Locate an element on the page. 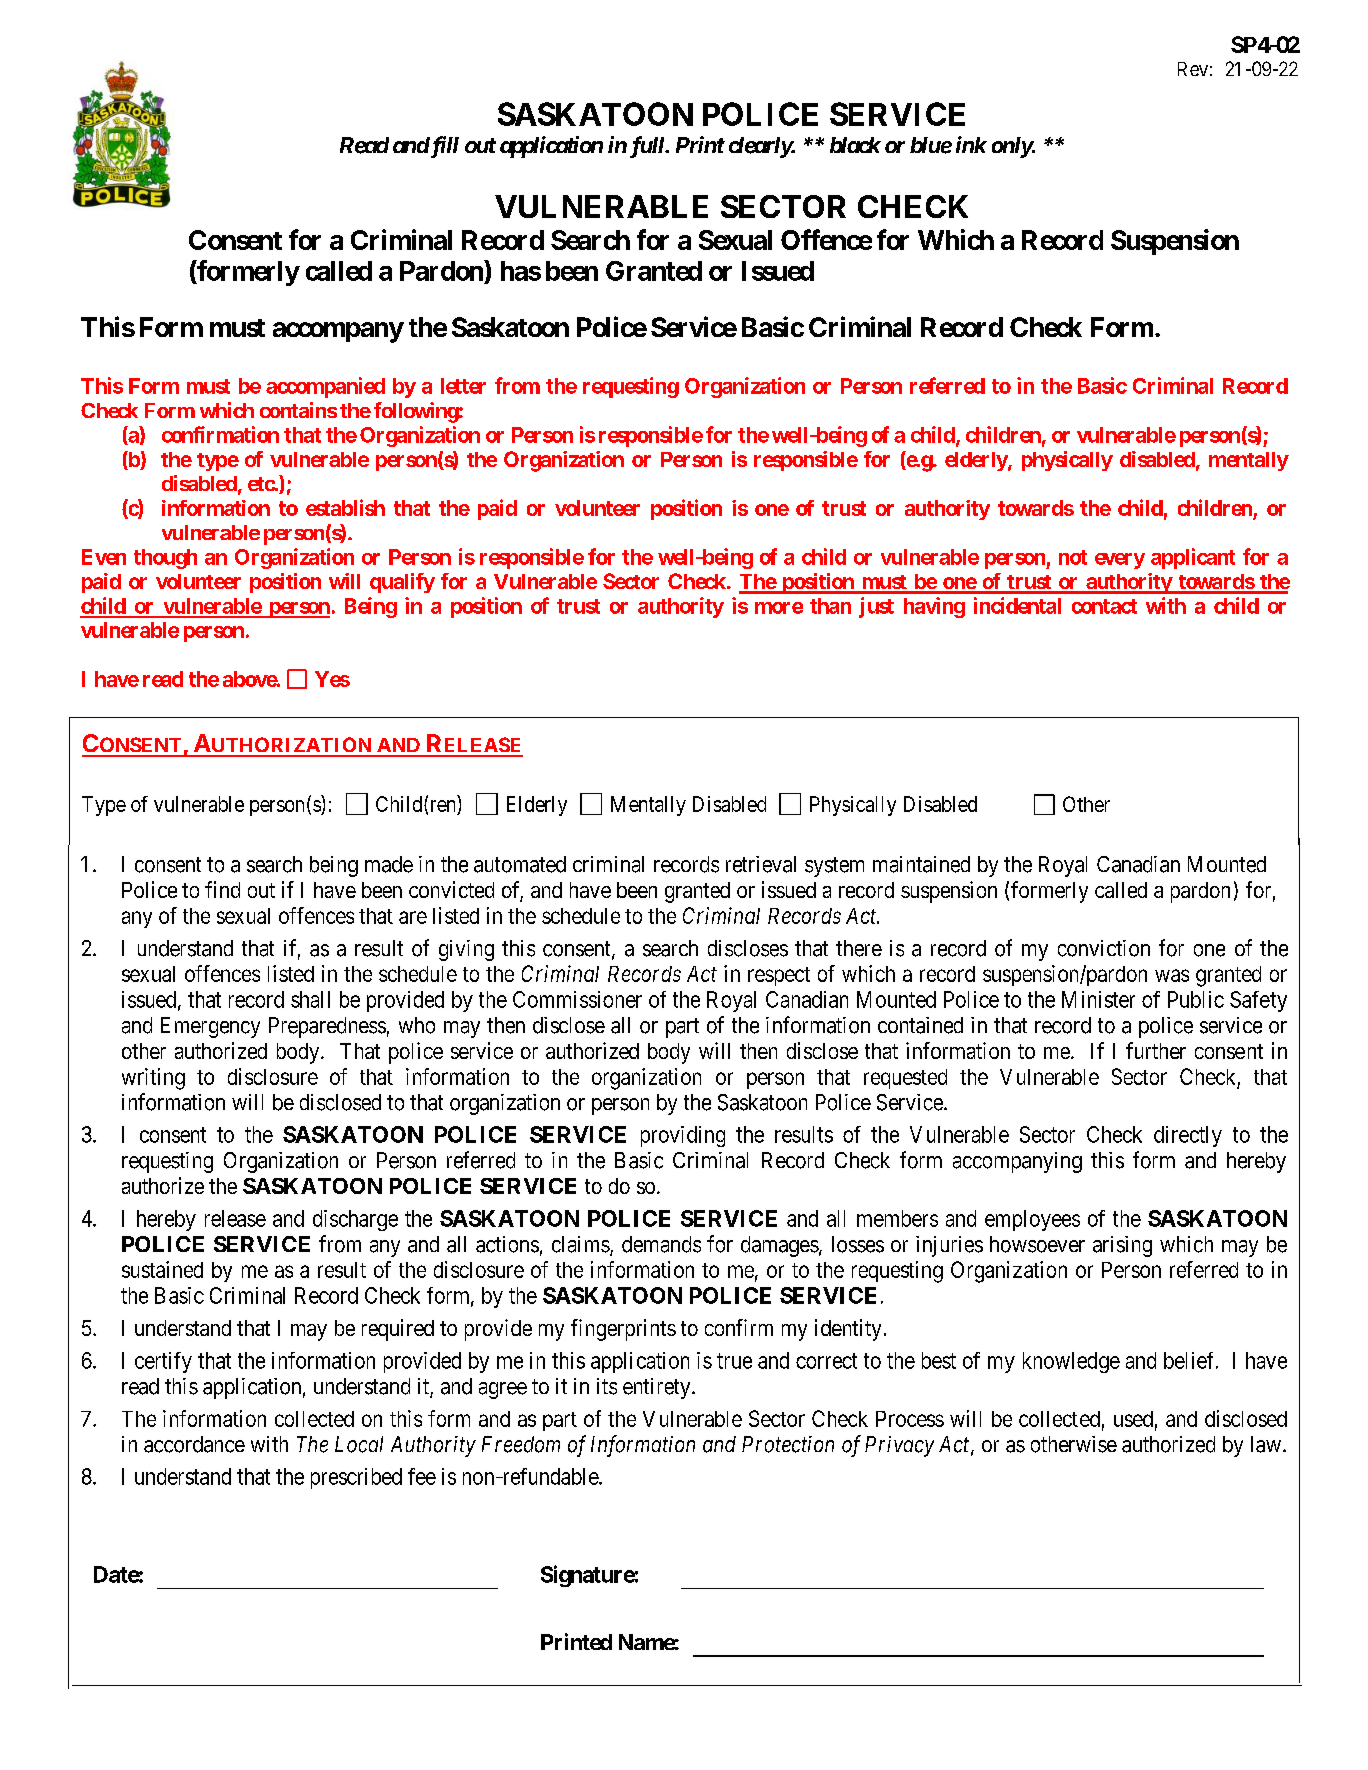  Emergency is located at coordinates (210, 1027).
